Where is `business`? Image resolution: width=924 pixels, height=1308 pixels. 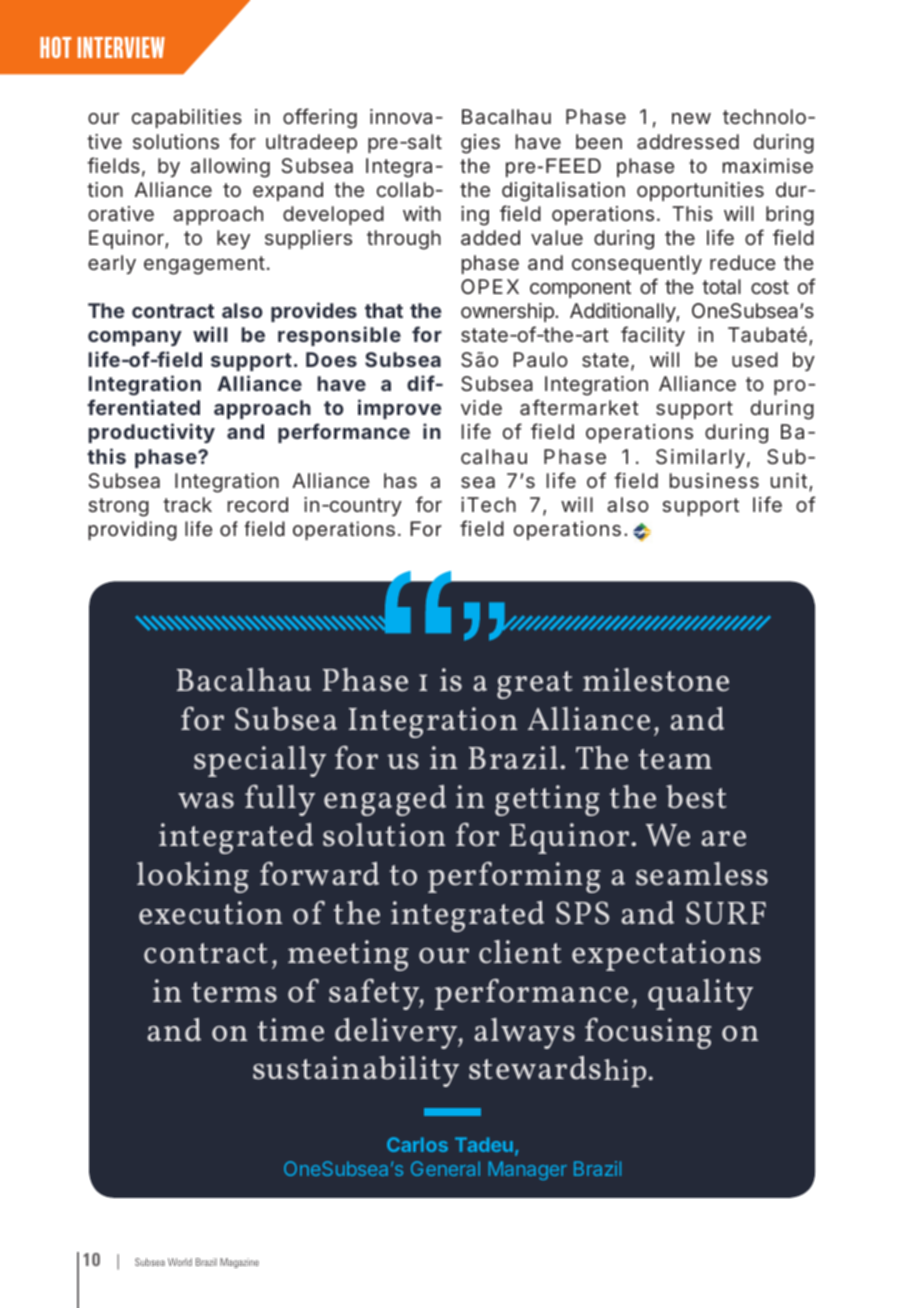
business is located at coordinates (714, 480).
